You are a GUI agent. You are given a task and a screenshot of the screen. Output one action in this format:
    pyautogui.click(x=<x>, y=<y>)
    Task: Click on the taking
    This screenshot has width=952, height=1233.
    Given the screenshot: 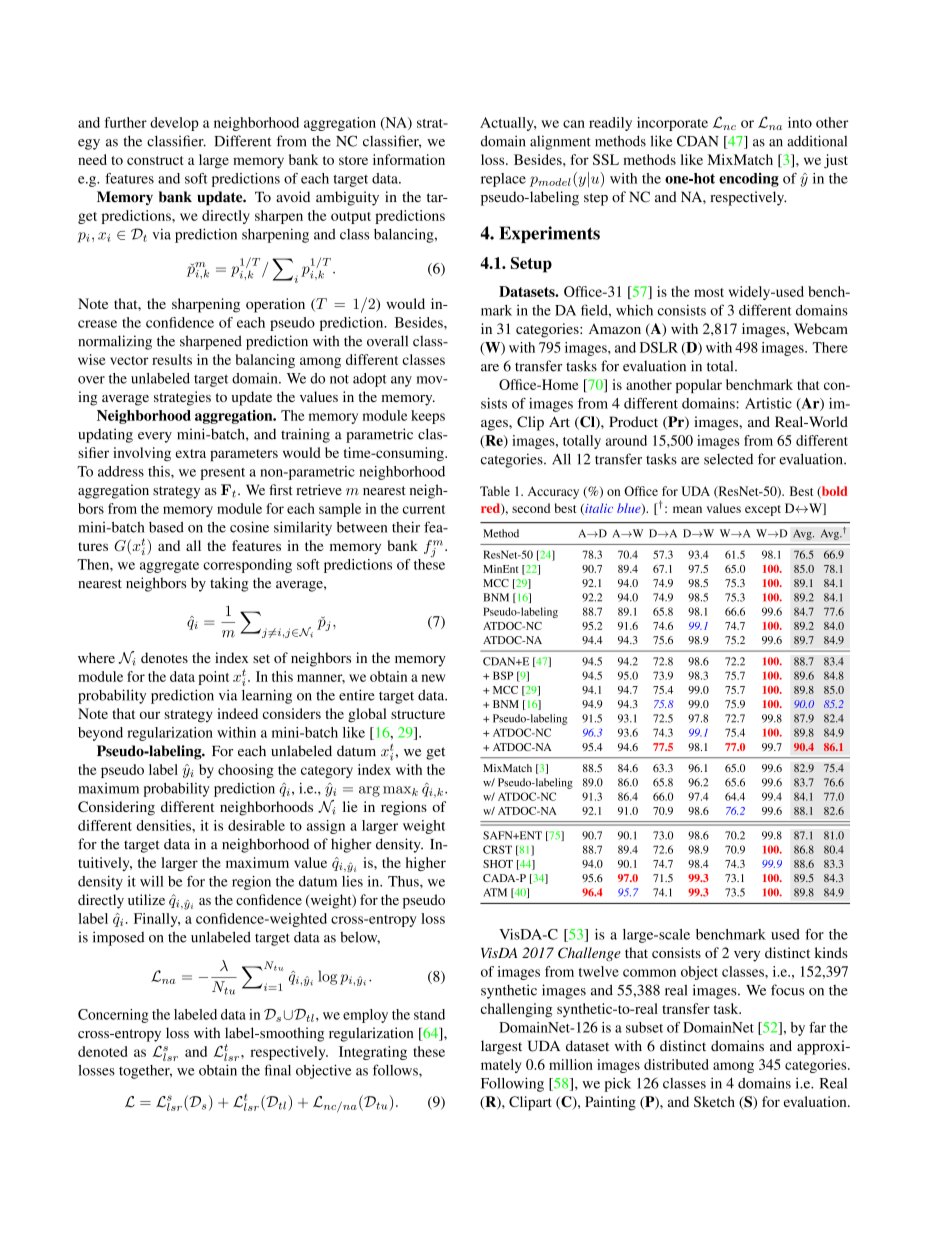 What is the action you would take?
    pyautogui.click(x=229, y=584)
